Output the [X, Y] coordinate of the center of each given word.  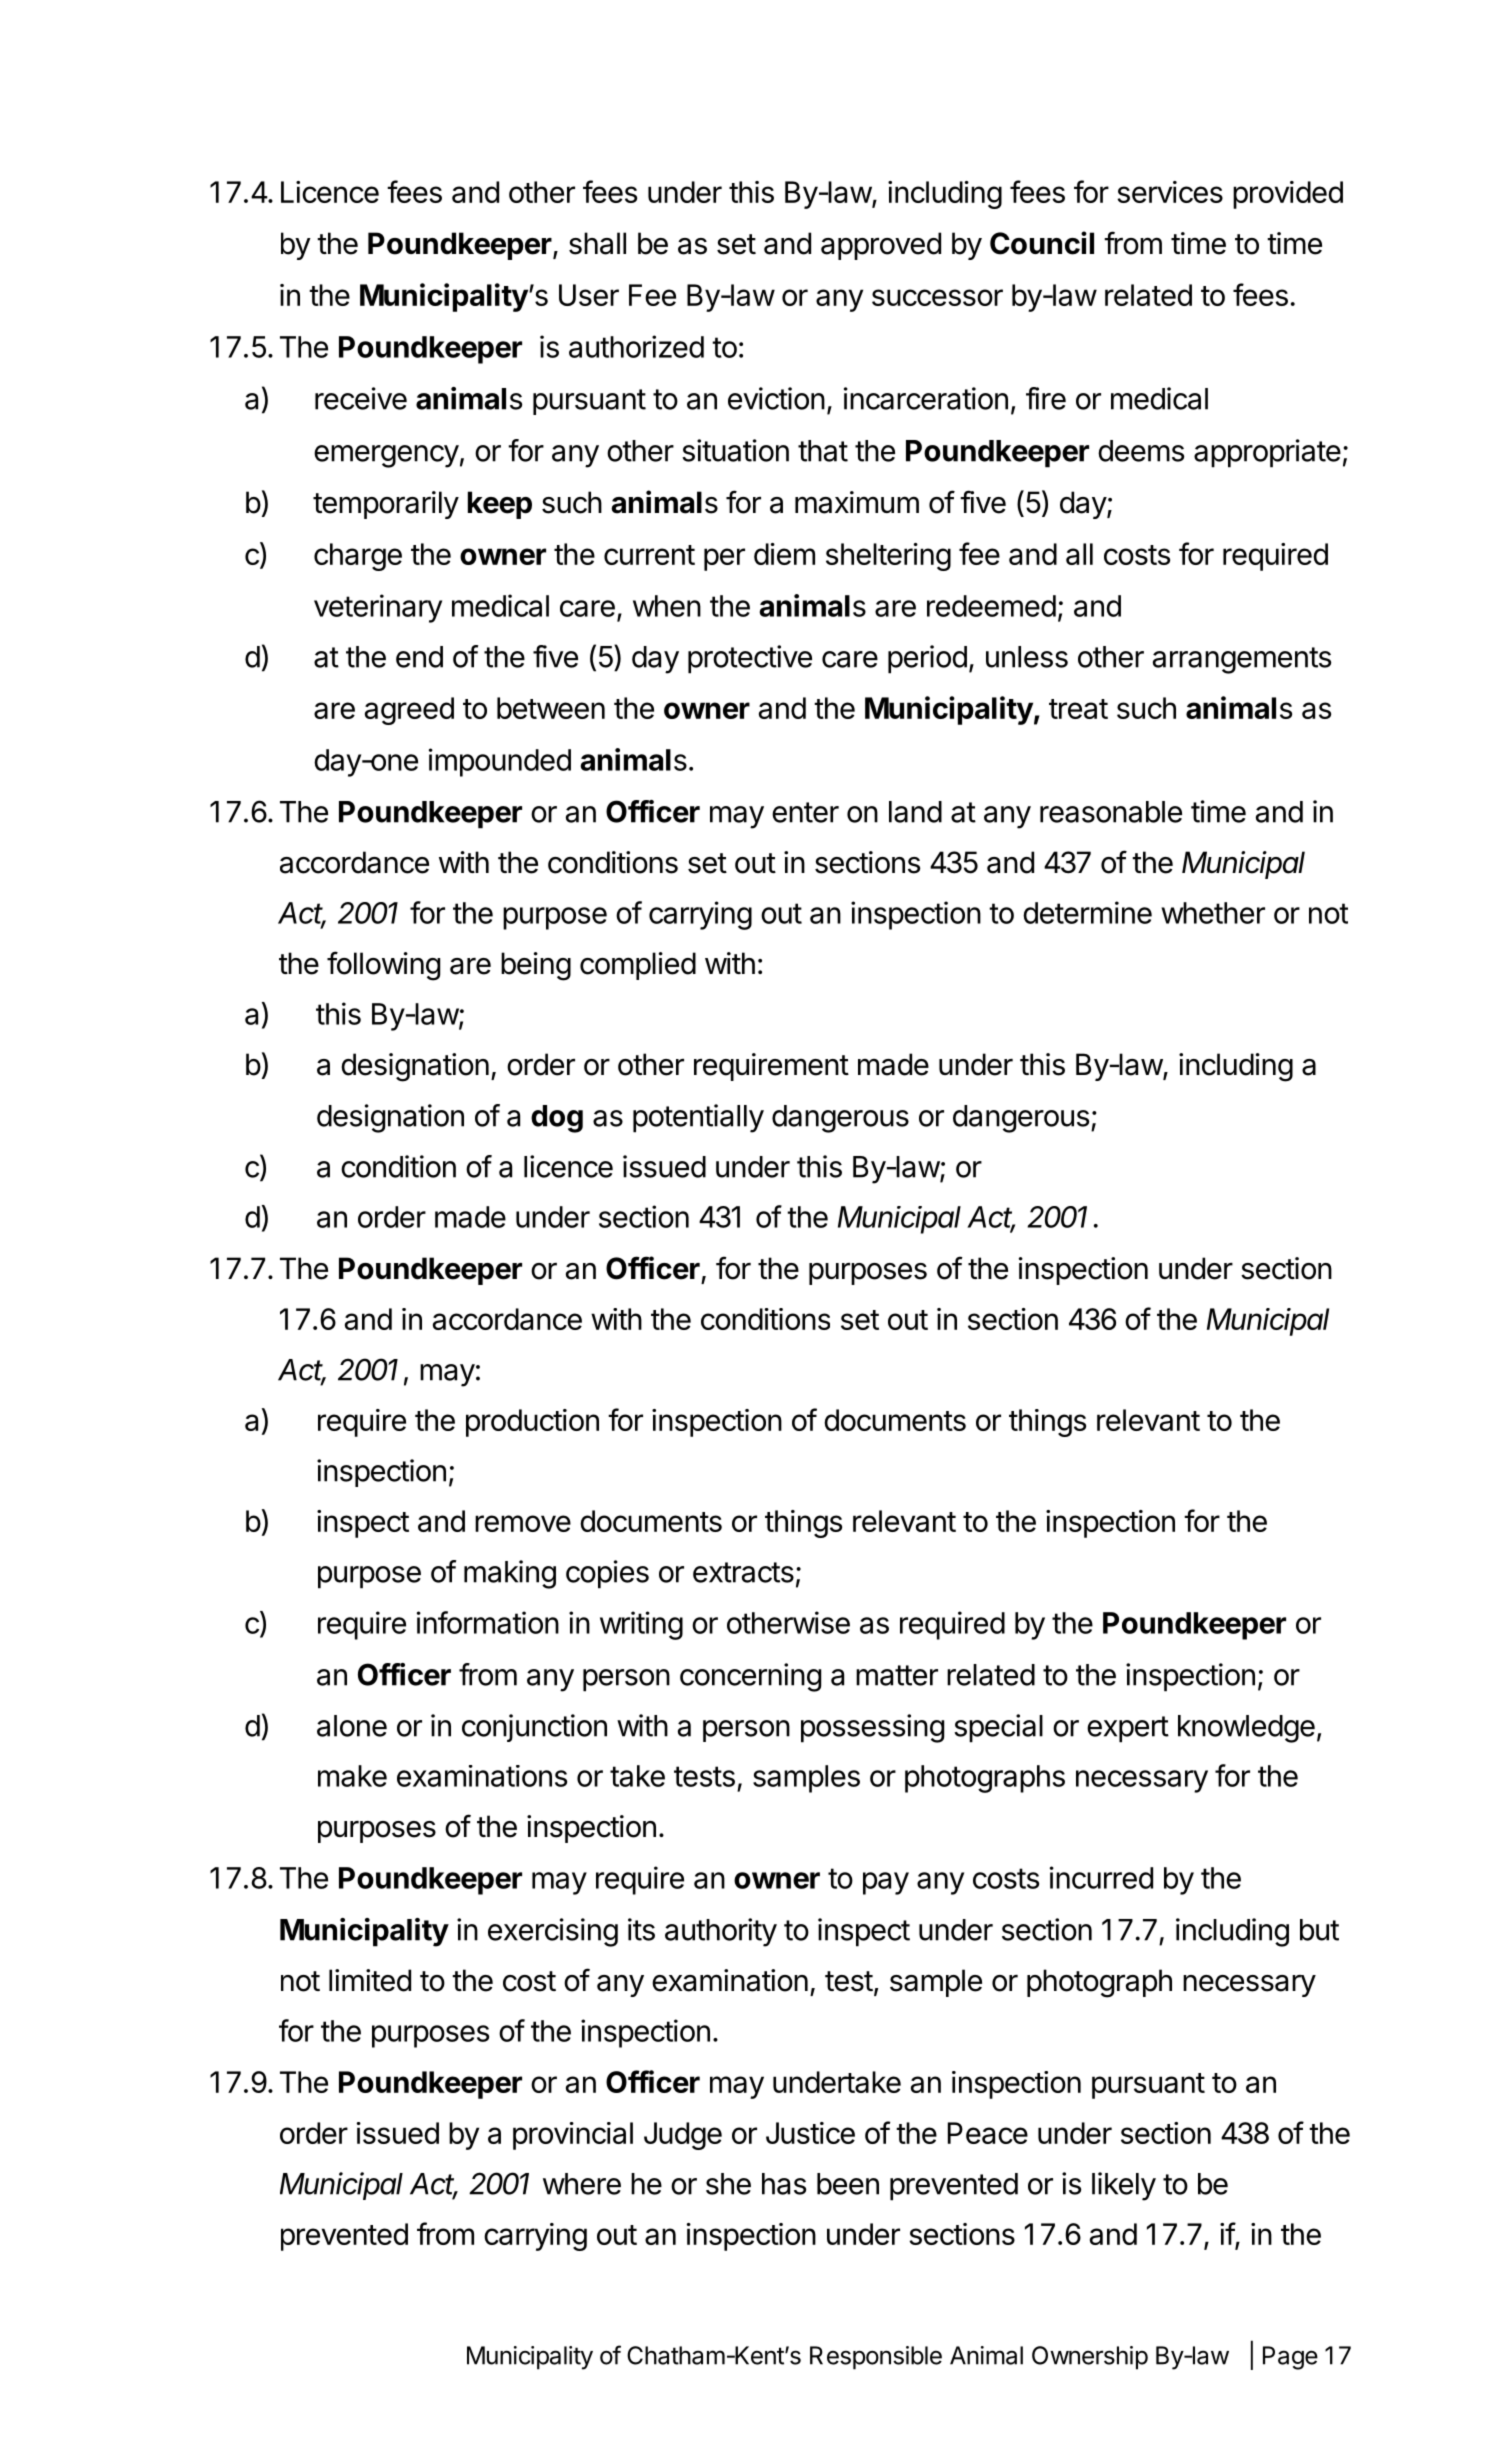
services [1170, 192]
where [582, 2184]
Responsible [876, 2358]
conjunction [534, 1728]
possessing [872, 1728]
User [589, 295]
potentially [698, 1118]
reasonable [1111, 812]
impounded [500, 762]
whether [1213, 913]
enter [805, 812]
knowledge [1246, 1729]
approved [881, 246]
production [532, 1423]
